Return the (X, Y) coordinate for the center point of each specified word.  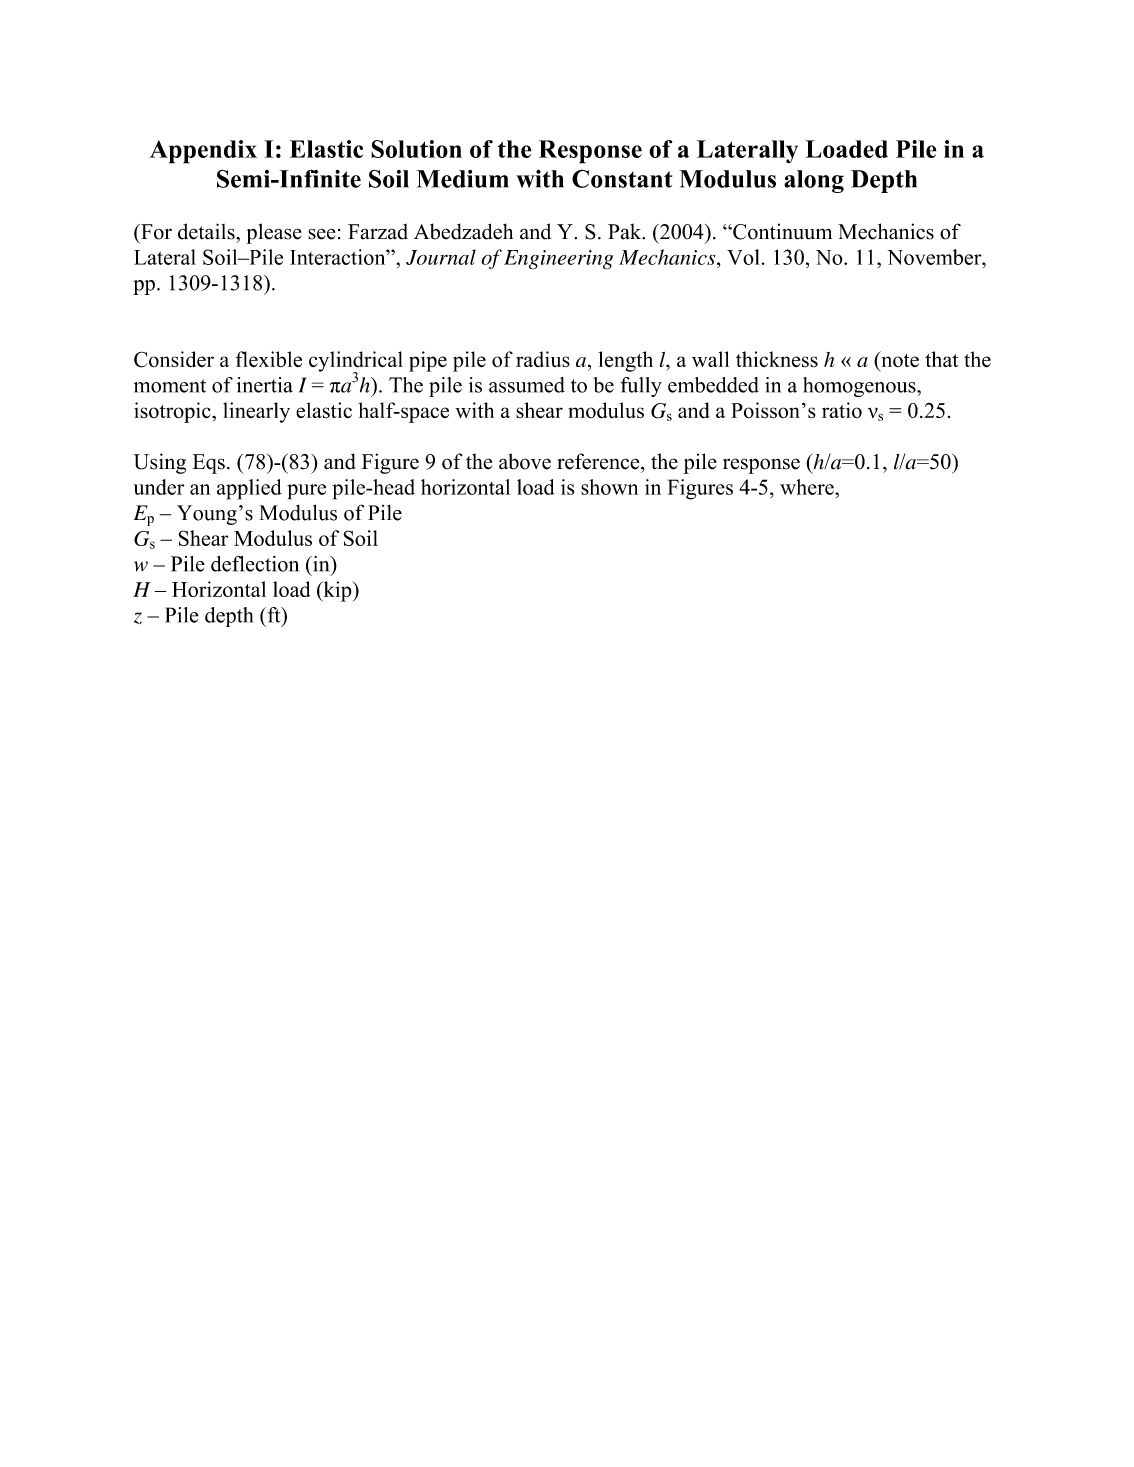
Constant (622, 178)
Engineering (558, 260)
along (814, 181)
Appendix (203, 152)
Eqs (209, 464)
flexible (269, 359)
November (936, 257)
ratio (842, 410)
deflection (255, 563)
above (525, 461)
